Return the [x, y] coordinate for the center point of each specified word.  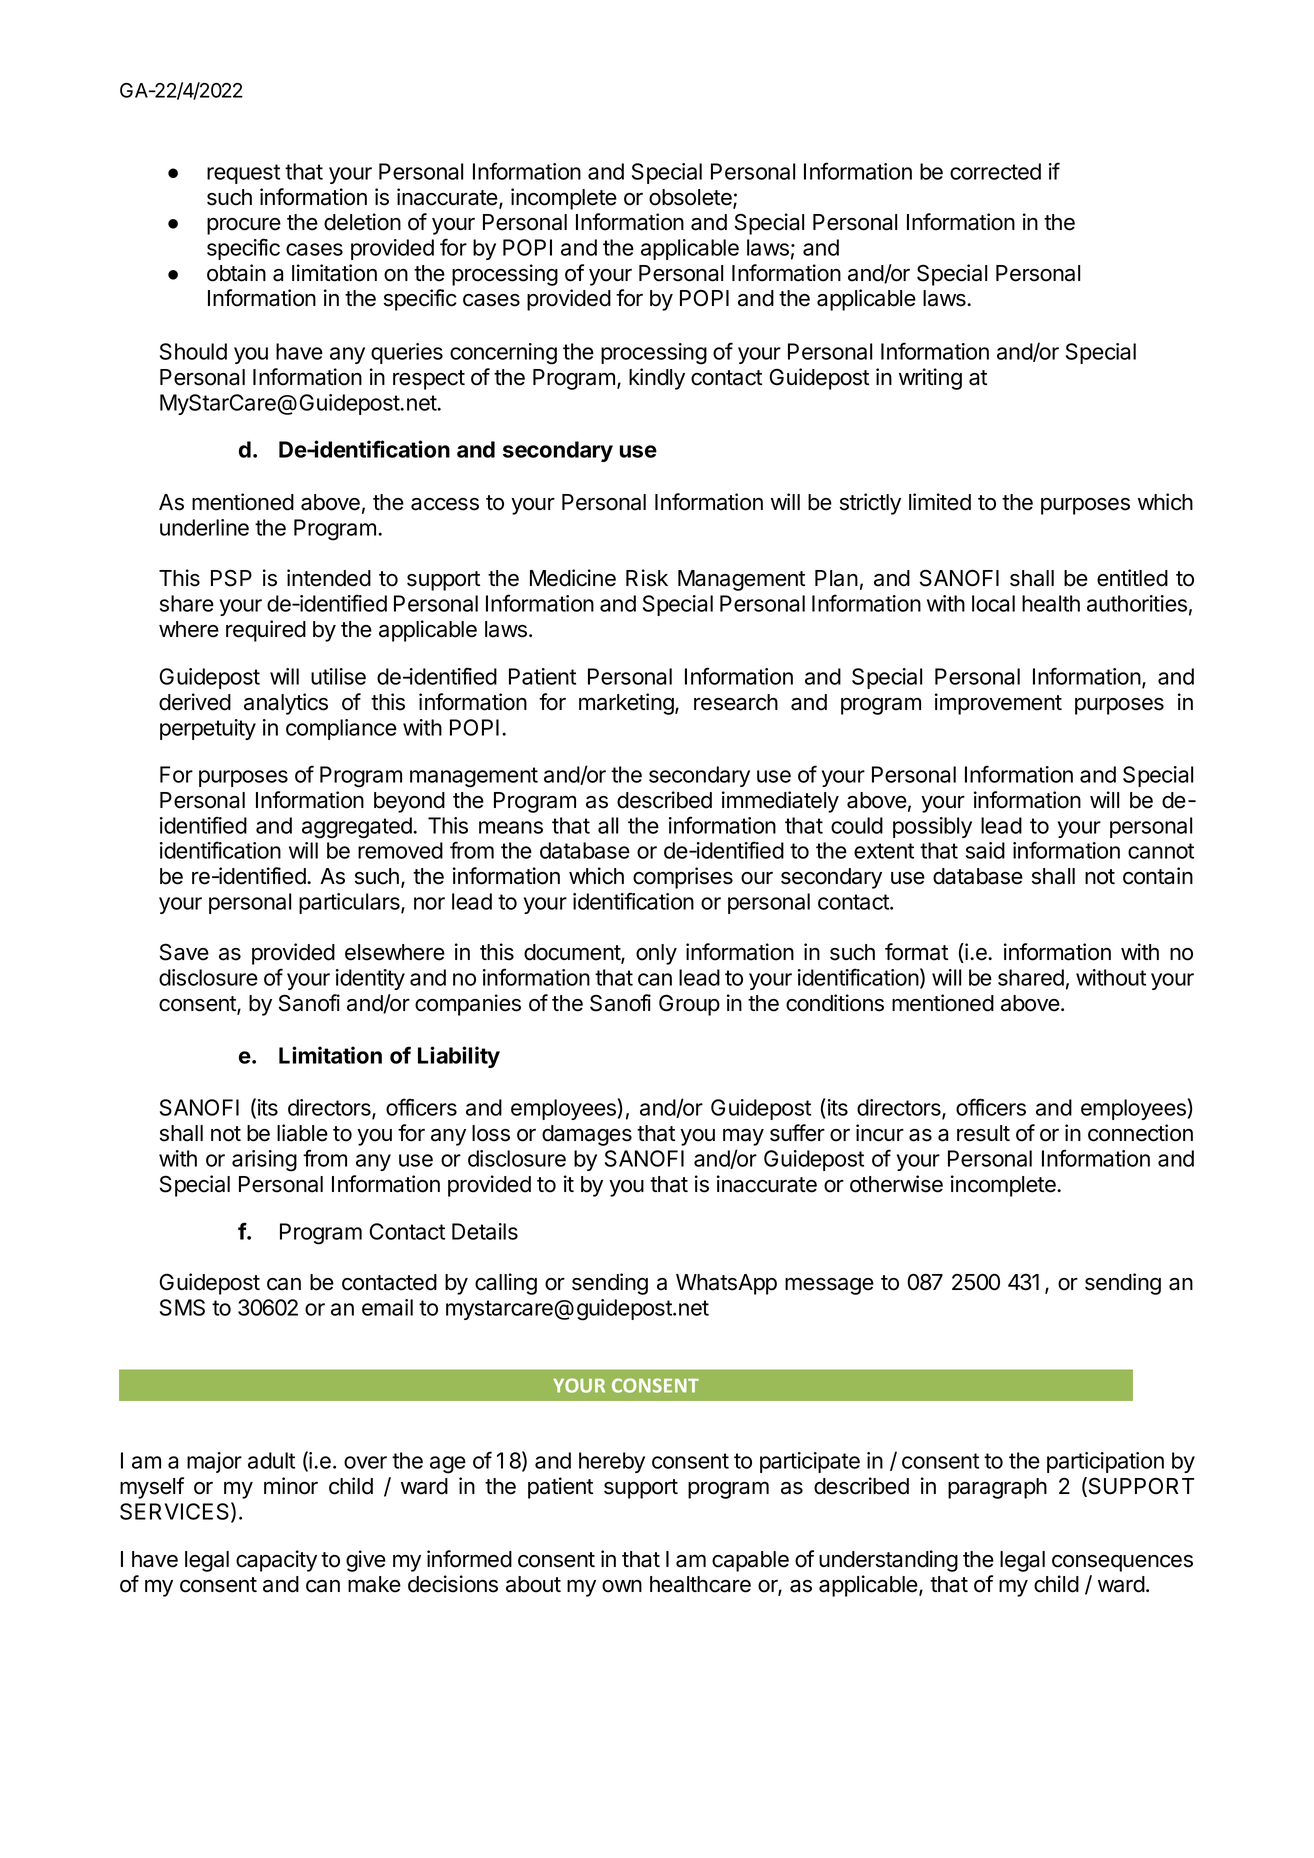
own [622, 1586]
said [985, 850]
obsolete [691, 198]
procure [244, 226]
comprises [683, 878]
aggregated [358, 828]
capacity [276, 1561]
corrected [995, 171]
